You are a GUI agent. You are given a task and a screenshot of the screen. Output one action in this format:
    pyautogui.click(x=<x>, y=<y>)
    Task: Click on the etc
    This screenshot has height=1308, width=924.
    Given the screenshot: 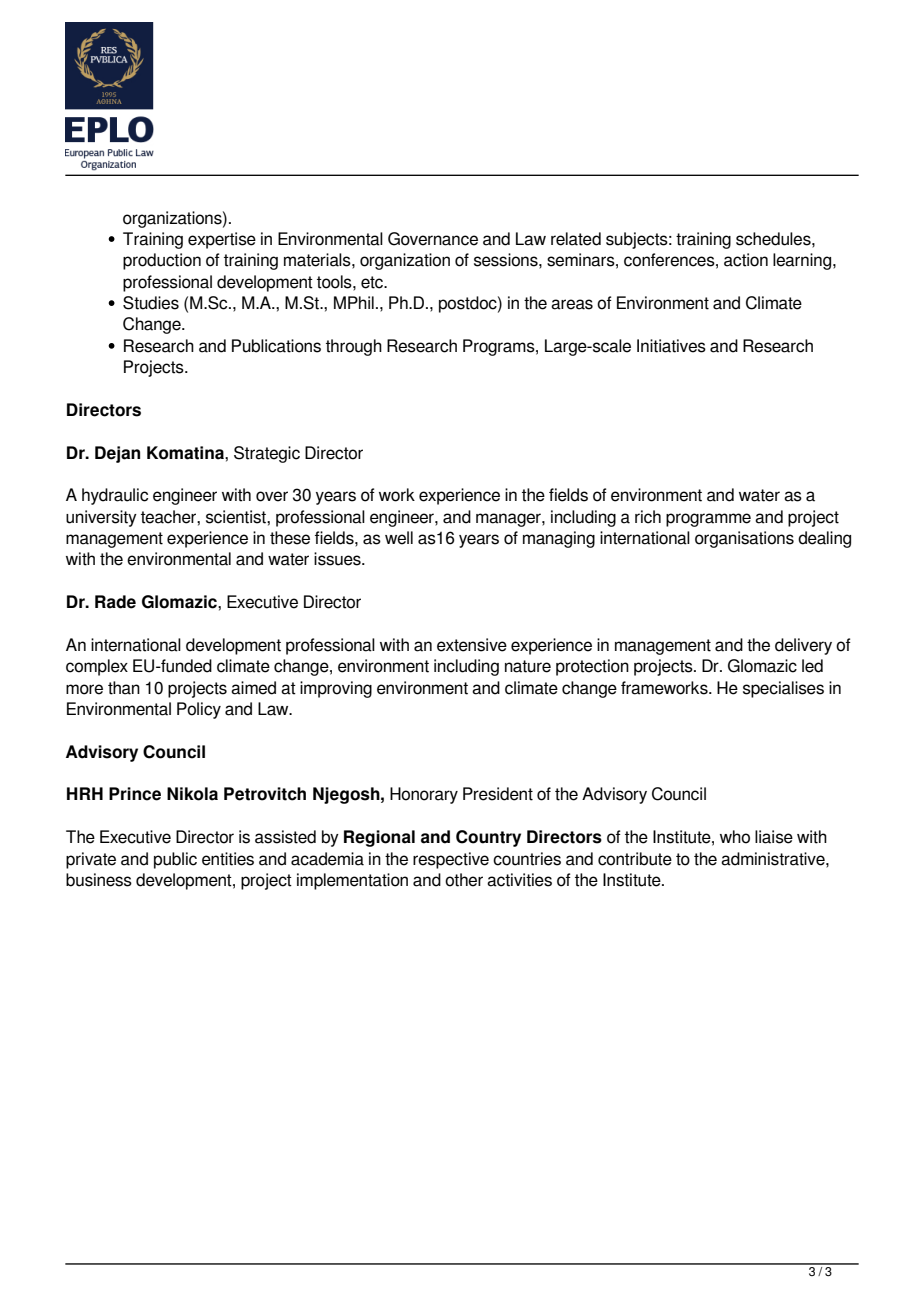 What is the action you would take?
    pyautogui.click(x=373, y=282)
